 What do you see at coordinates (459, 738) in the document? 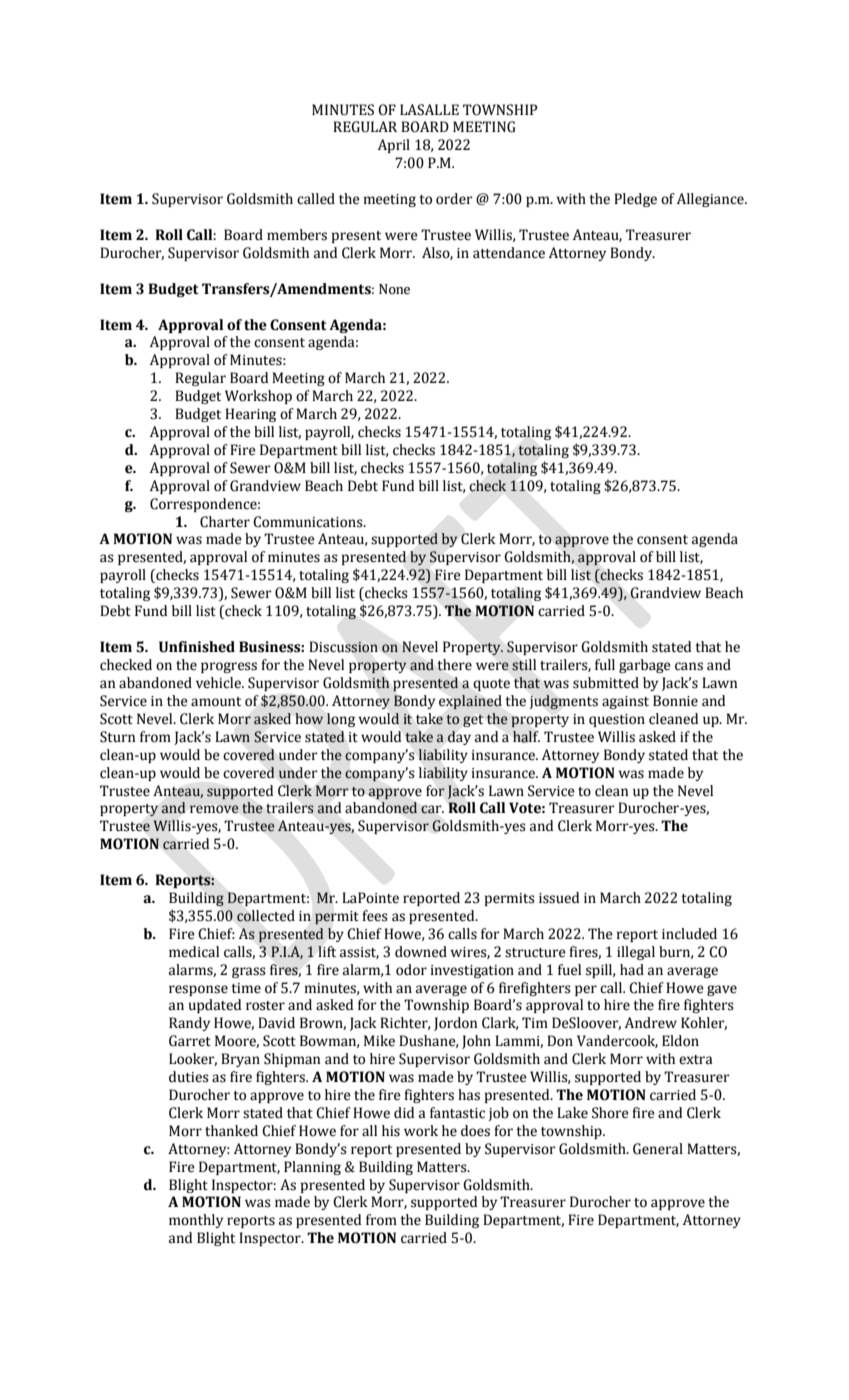
I see `day` at bounding box center [459, 738].
